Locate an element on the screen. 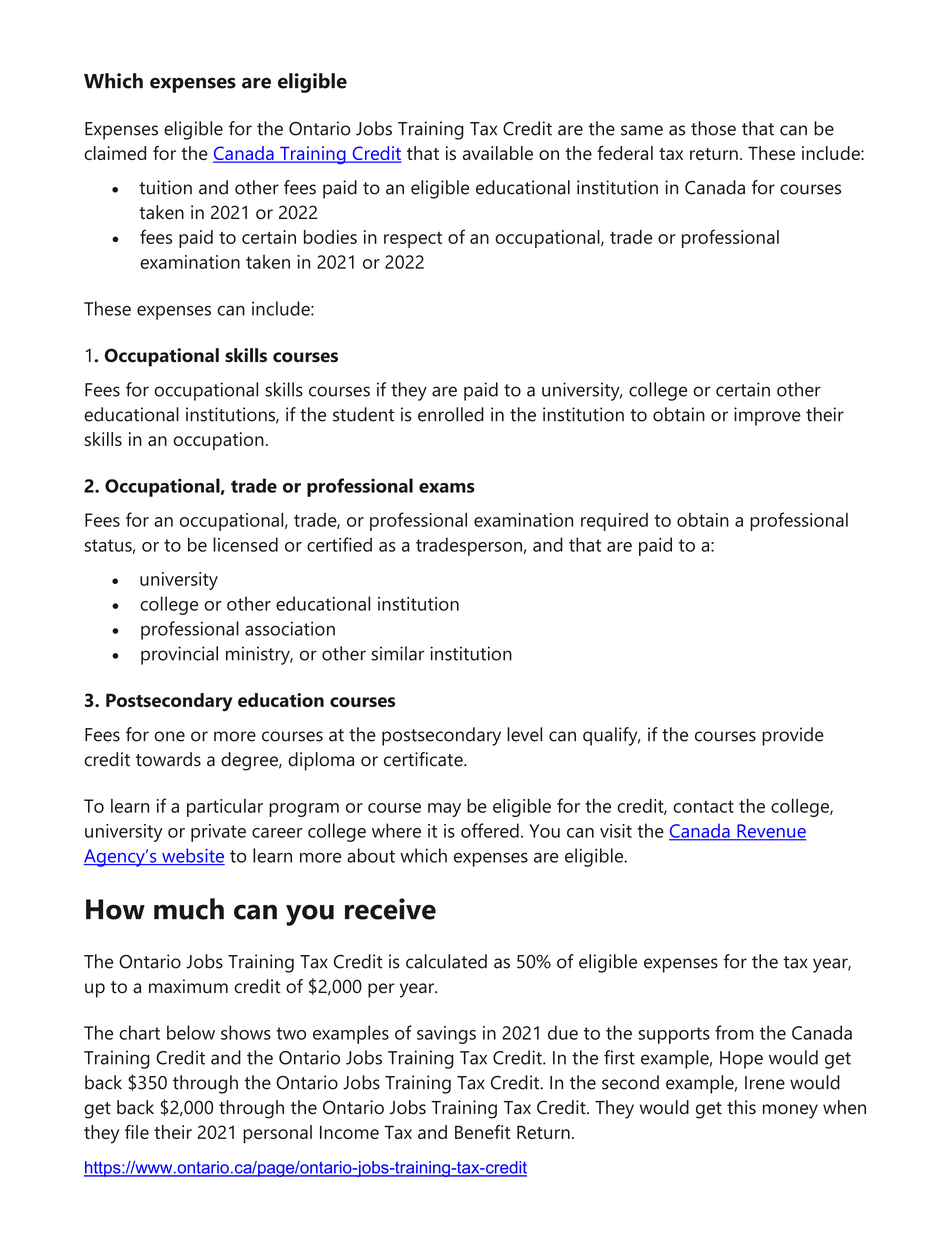 The image size is (952, 1233). those is located at coordinates (713, 128).
